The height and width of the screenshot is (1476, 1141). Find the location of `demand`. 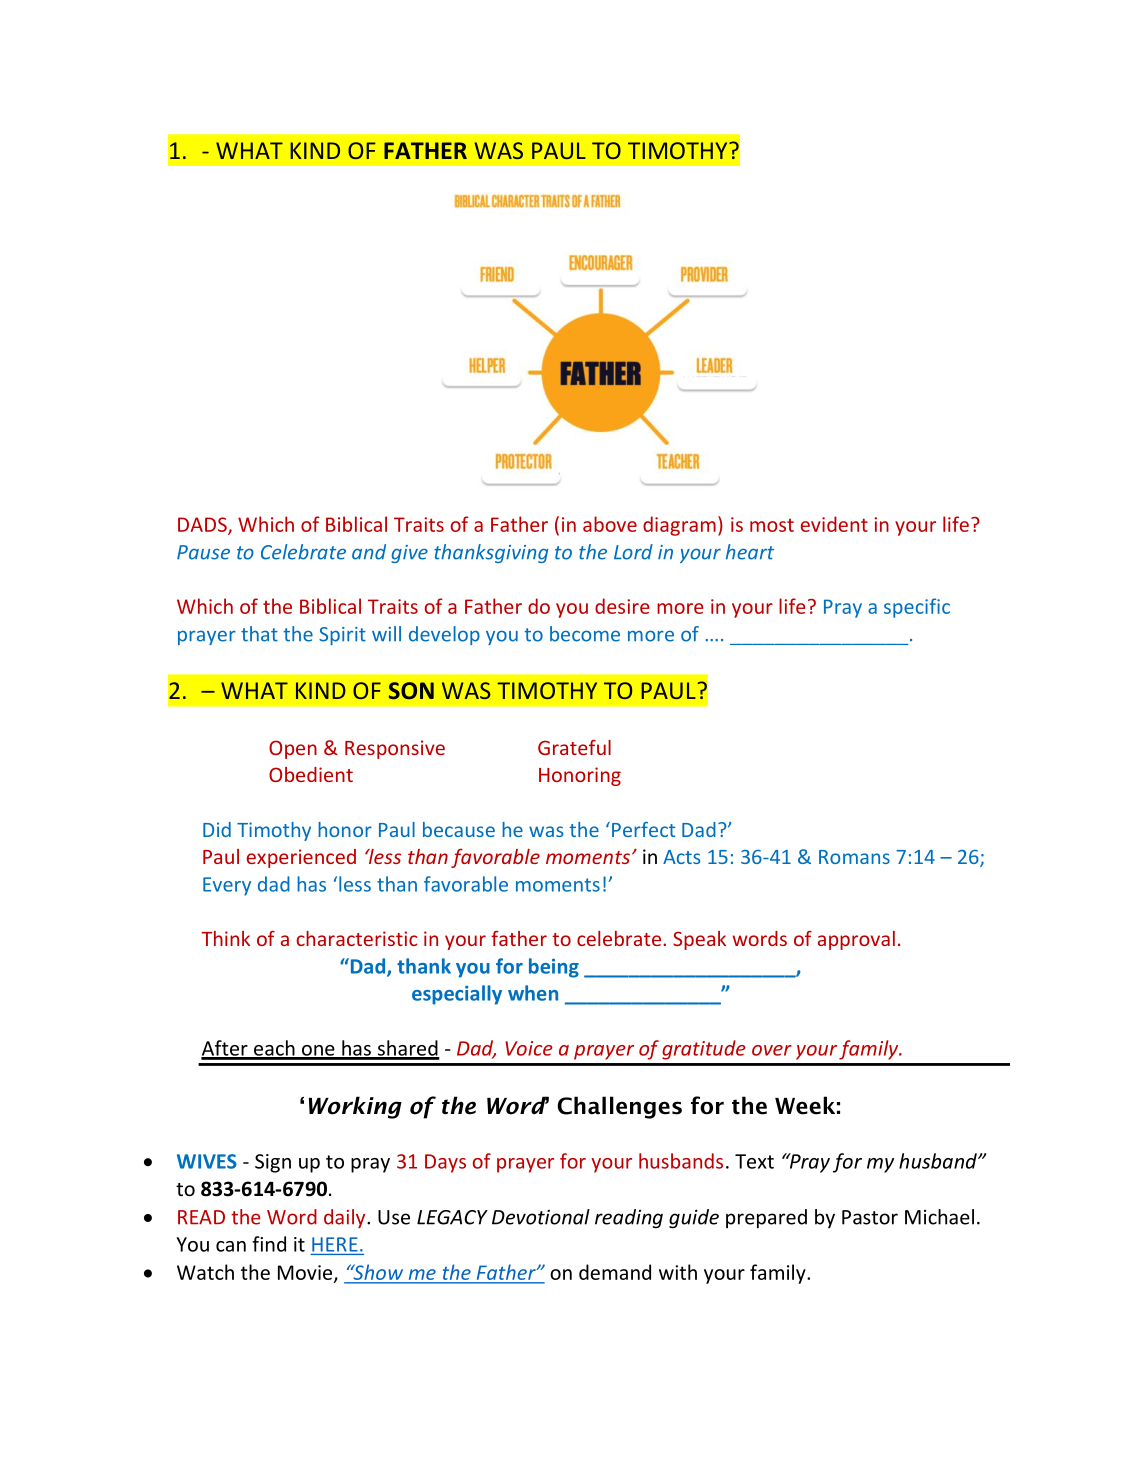

demand is located at coordinates (615, 1272).
